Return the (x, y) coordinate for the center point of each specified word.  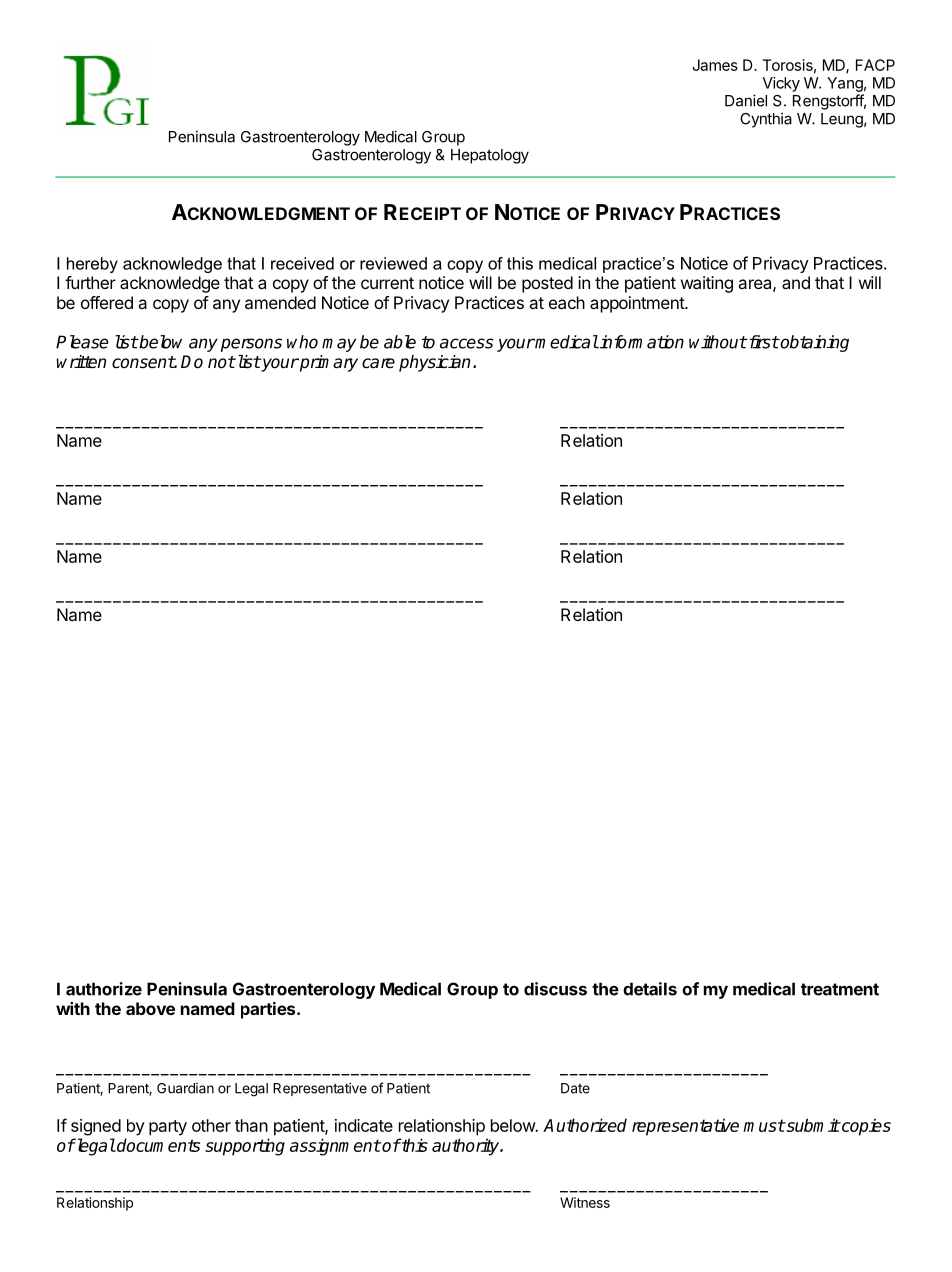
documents (157, 1145)
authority (467, 1147)
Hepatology (490, 156)
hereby (92, 265)
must (764, 1125)
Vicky (781, 84)
